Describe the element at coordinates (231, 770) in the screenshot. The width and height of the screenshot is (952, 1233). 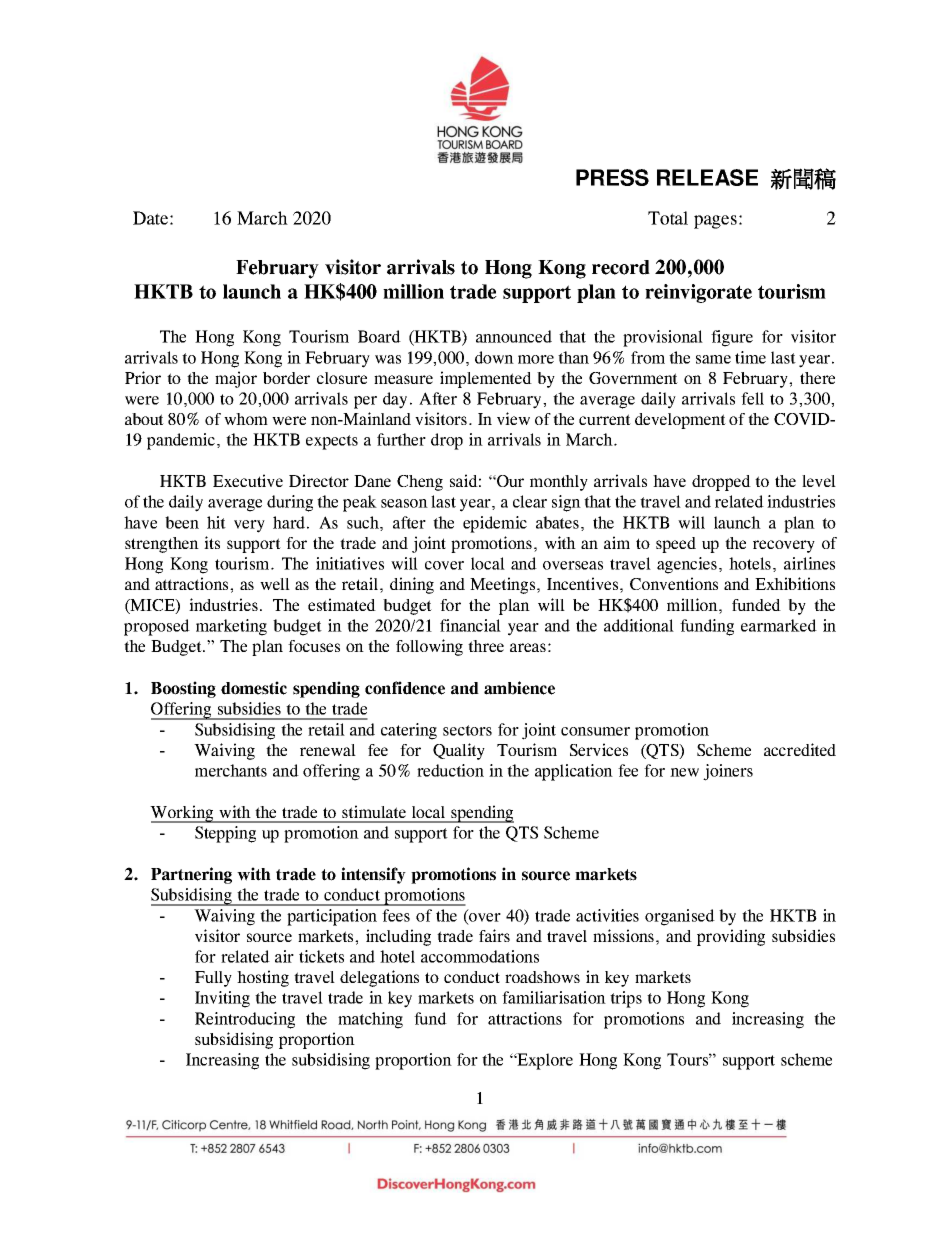
I see `merchants` at that location.
